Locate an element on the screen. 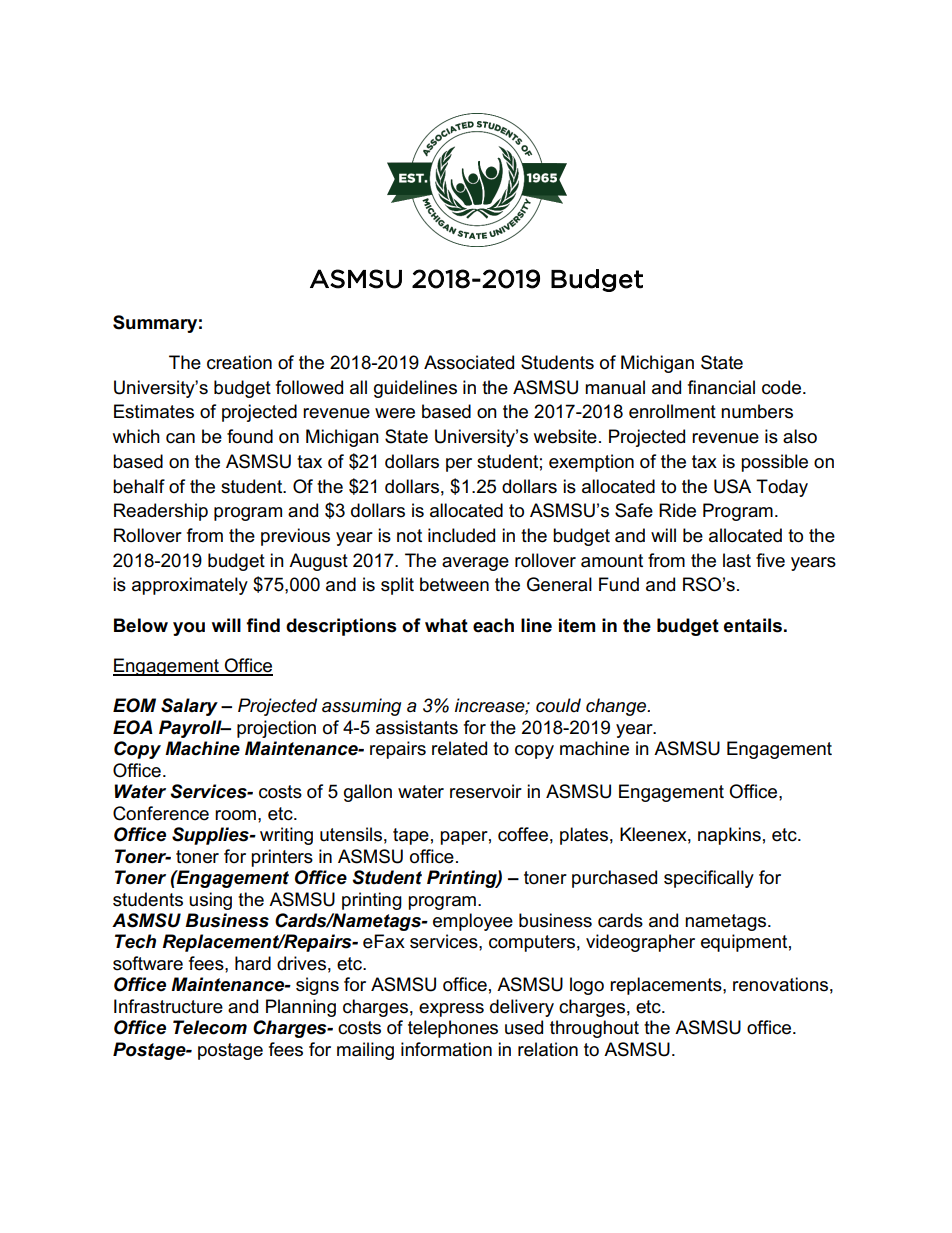  change is located at coordinates (617, 707).
